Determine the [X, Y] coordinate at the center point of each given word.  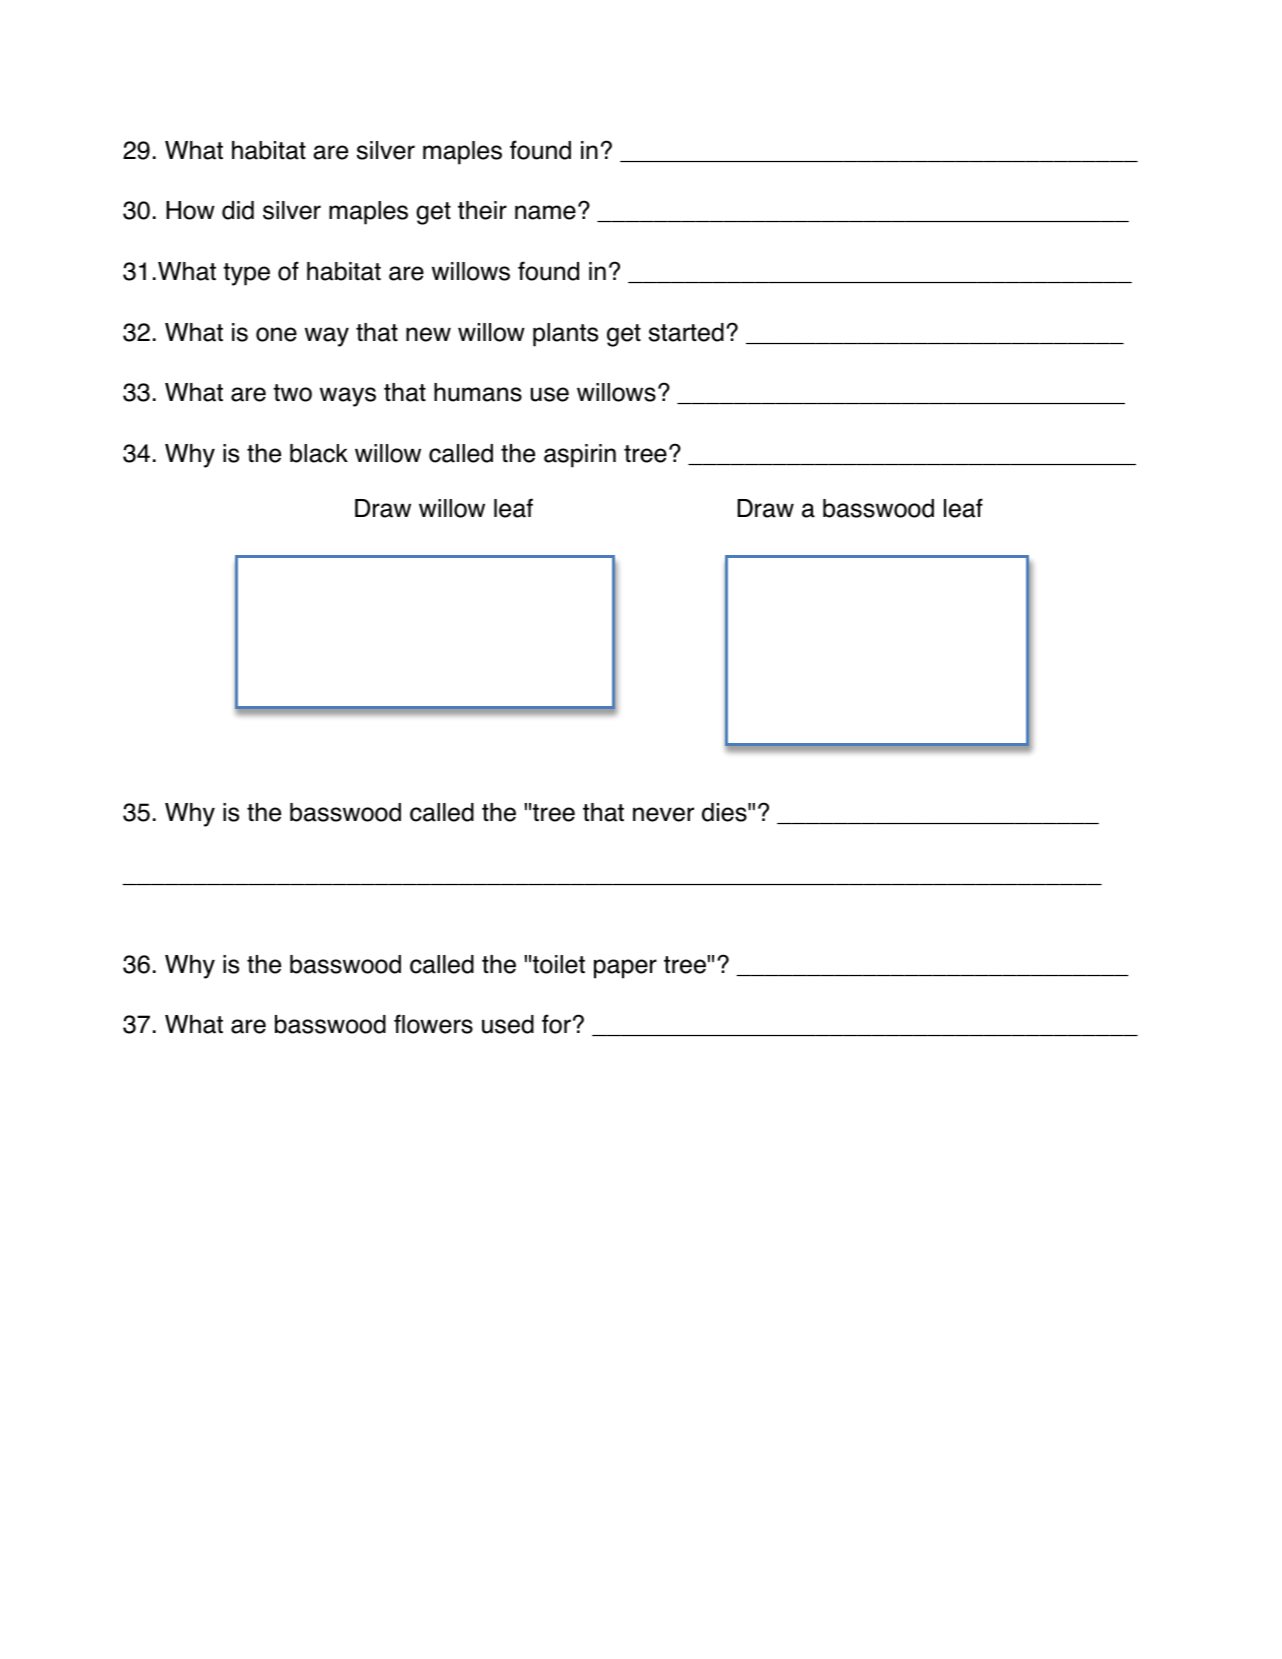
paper [625, 969]
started [686, 332]
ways [348, 397]
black [319, 453]
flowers [433, 1024]
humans [478, 392]
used [508, 1024]
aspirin [580, 456]
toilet [558, 964]
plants [565, 335]
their [482, 210]
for [556, 1024]
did [238, 210]
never [663, 814]
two [292, 393]
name [545, 212]
